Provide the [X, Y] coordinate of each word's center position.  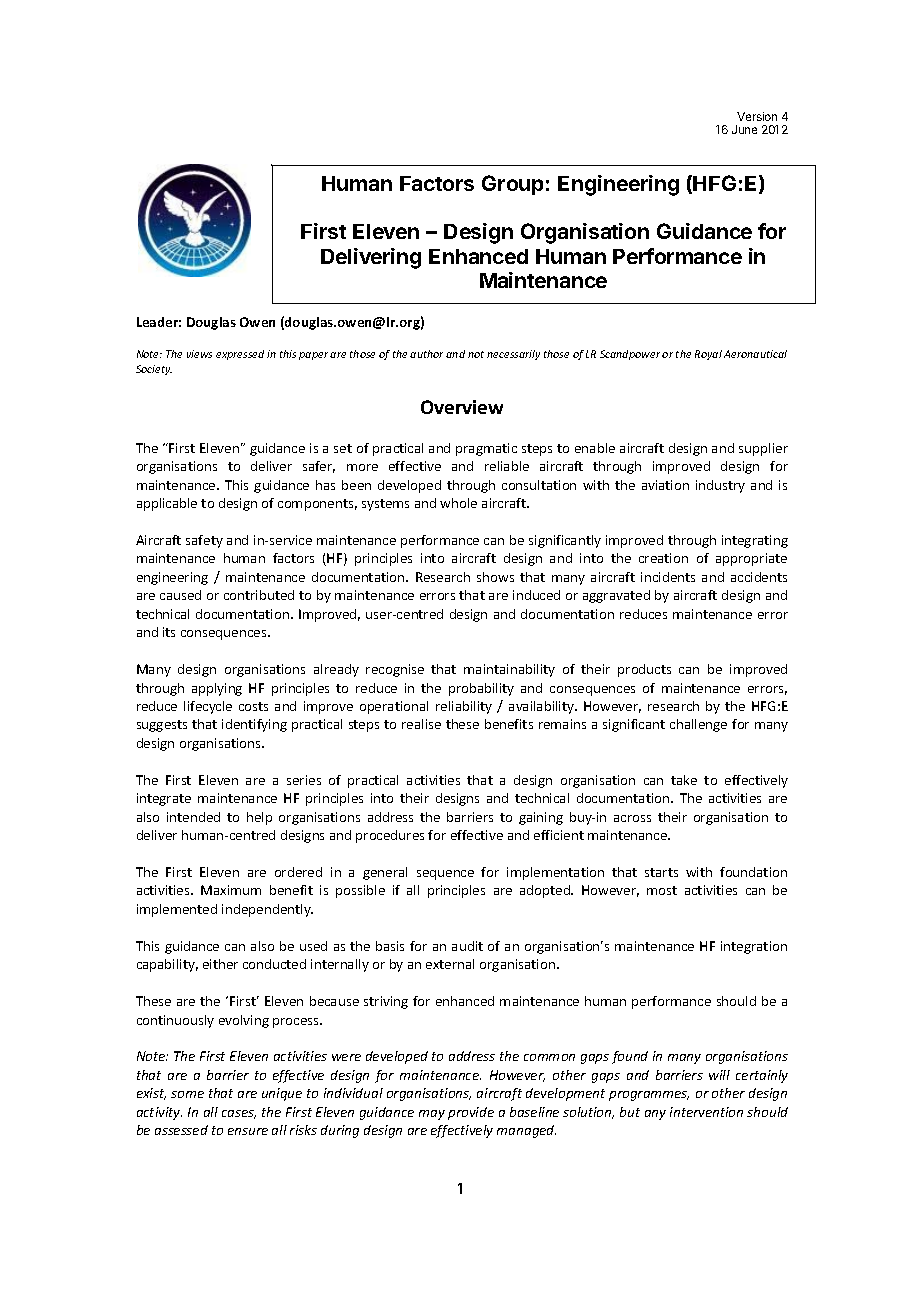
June [744, 129]
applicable [167, 504]
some [187, 1094]
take [684, 780]
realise [421, 724]
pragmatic [486, 449]
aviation [665, 485]
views [199, 354]
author [426, 354]
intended [193, 817]
